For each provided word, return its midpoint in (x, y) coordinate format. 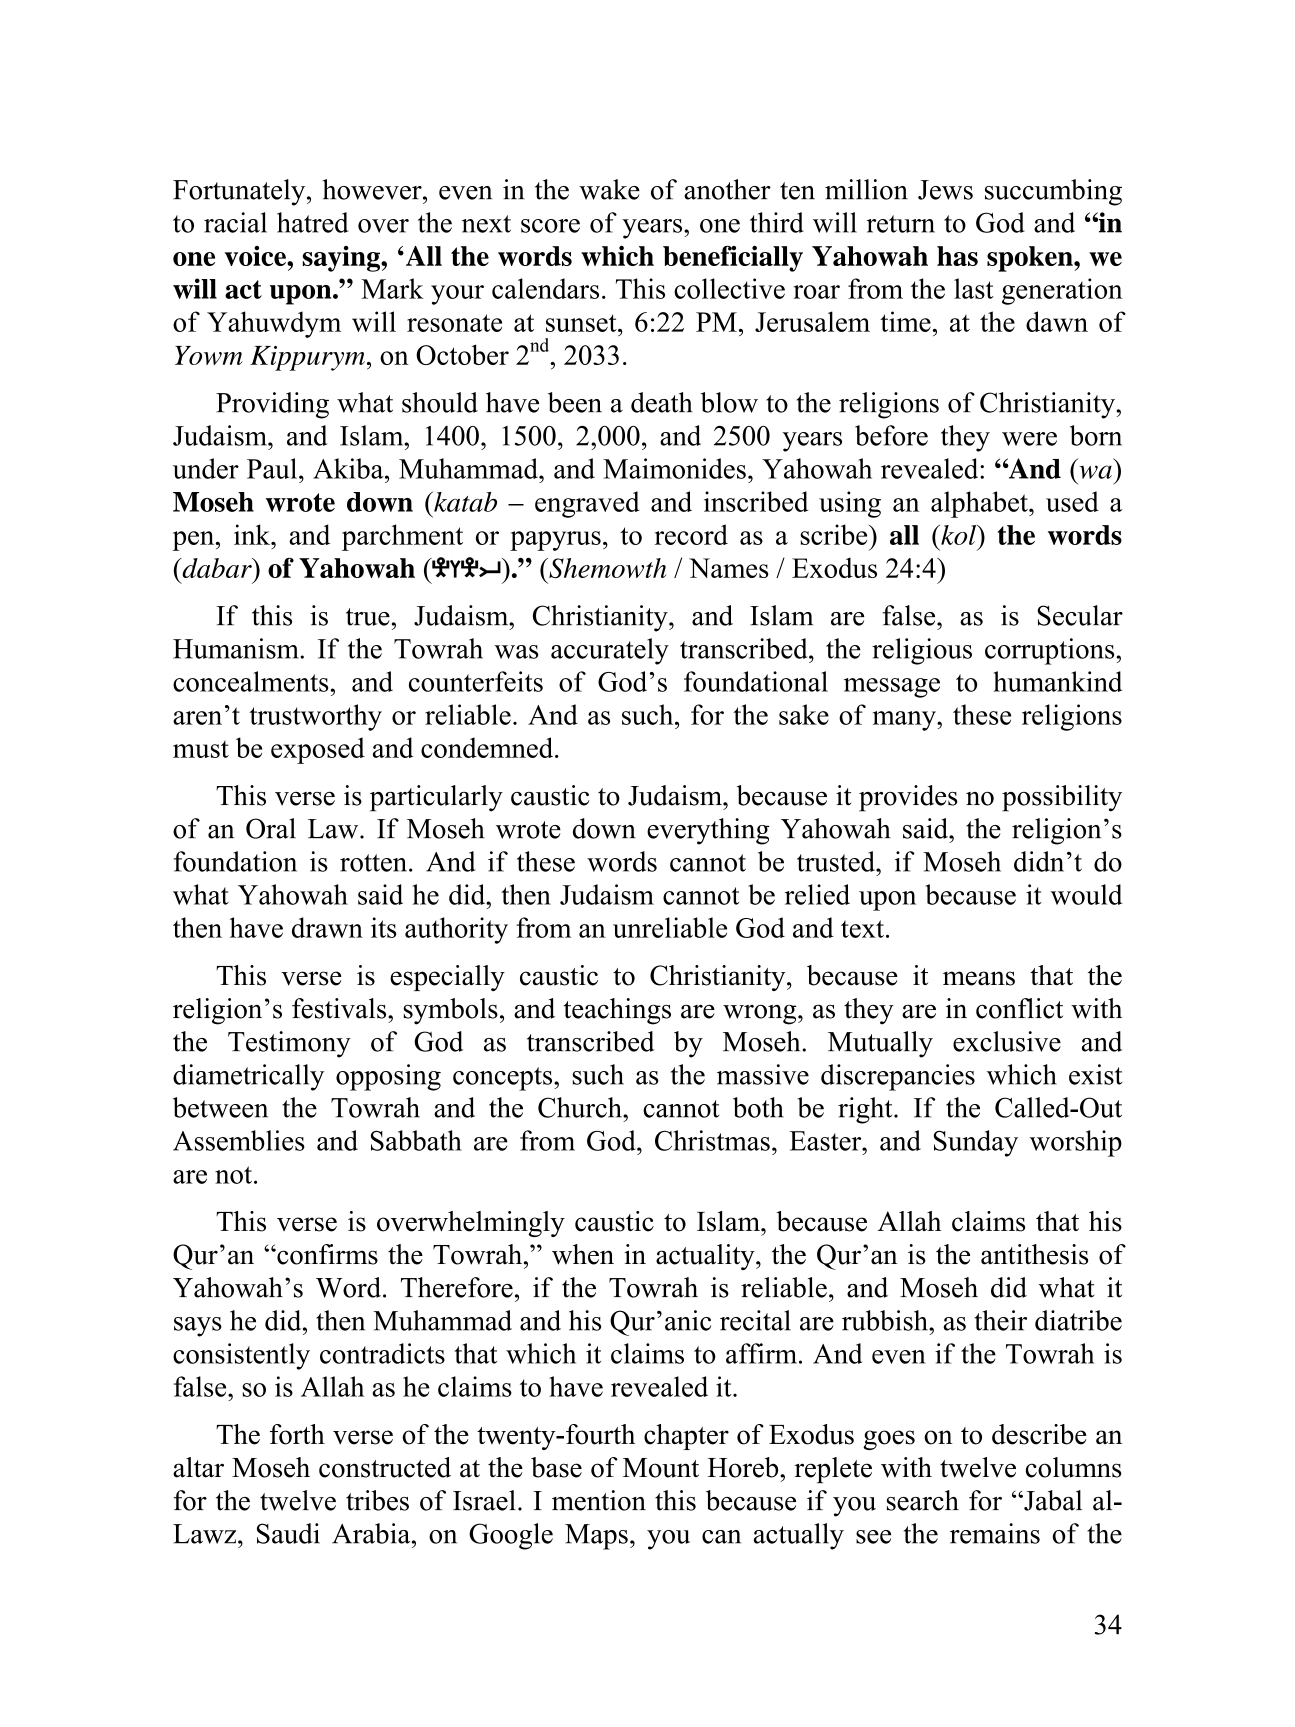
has (957, 256)
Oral (271, 828)
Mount (661, 1468)
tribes (377, 1500)
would (1086, 894)
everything (708, 831)
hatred (312, 222)
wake (609, 189)
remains (995, 1533)
